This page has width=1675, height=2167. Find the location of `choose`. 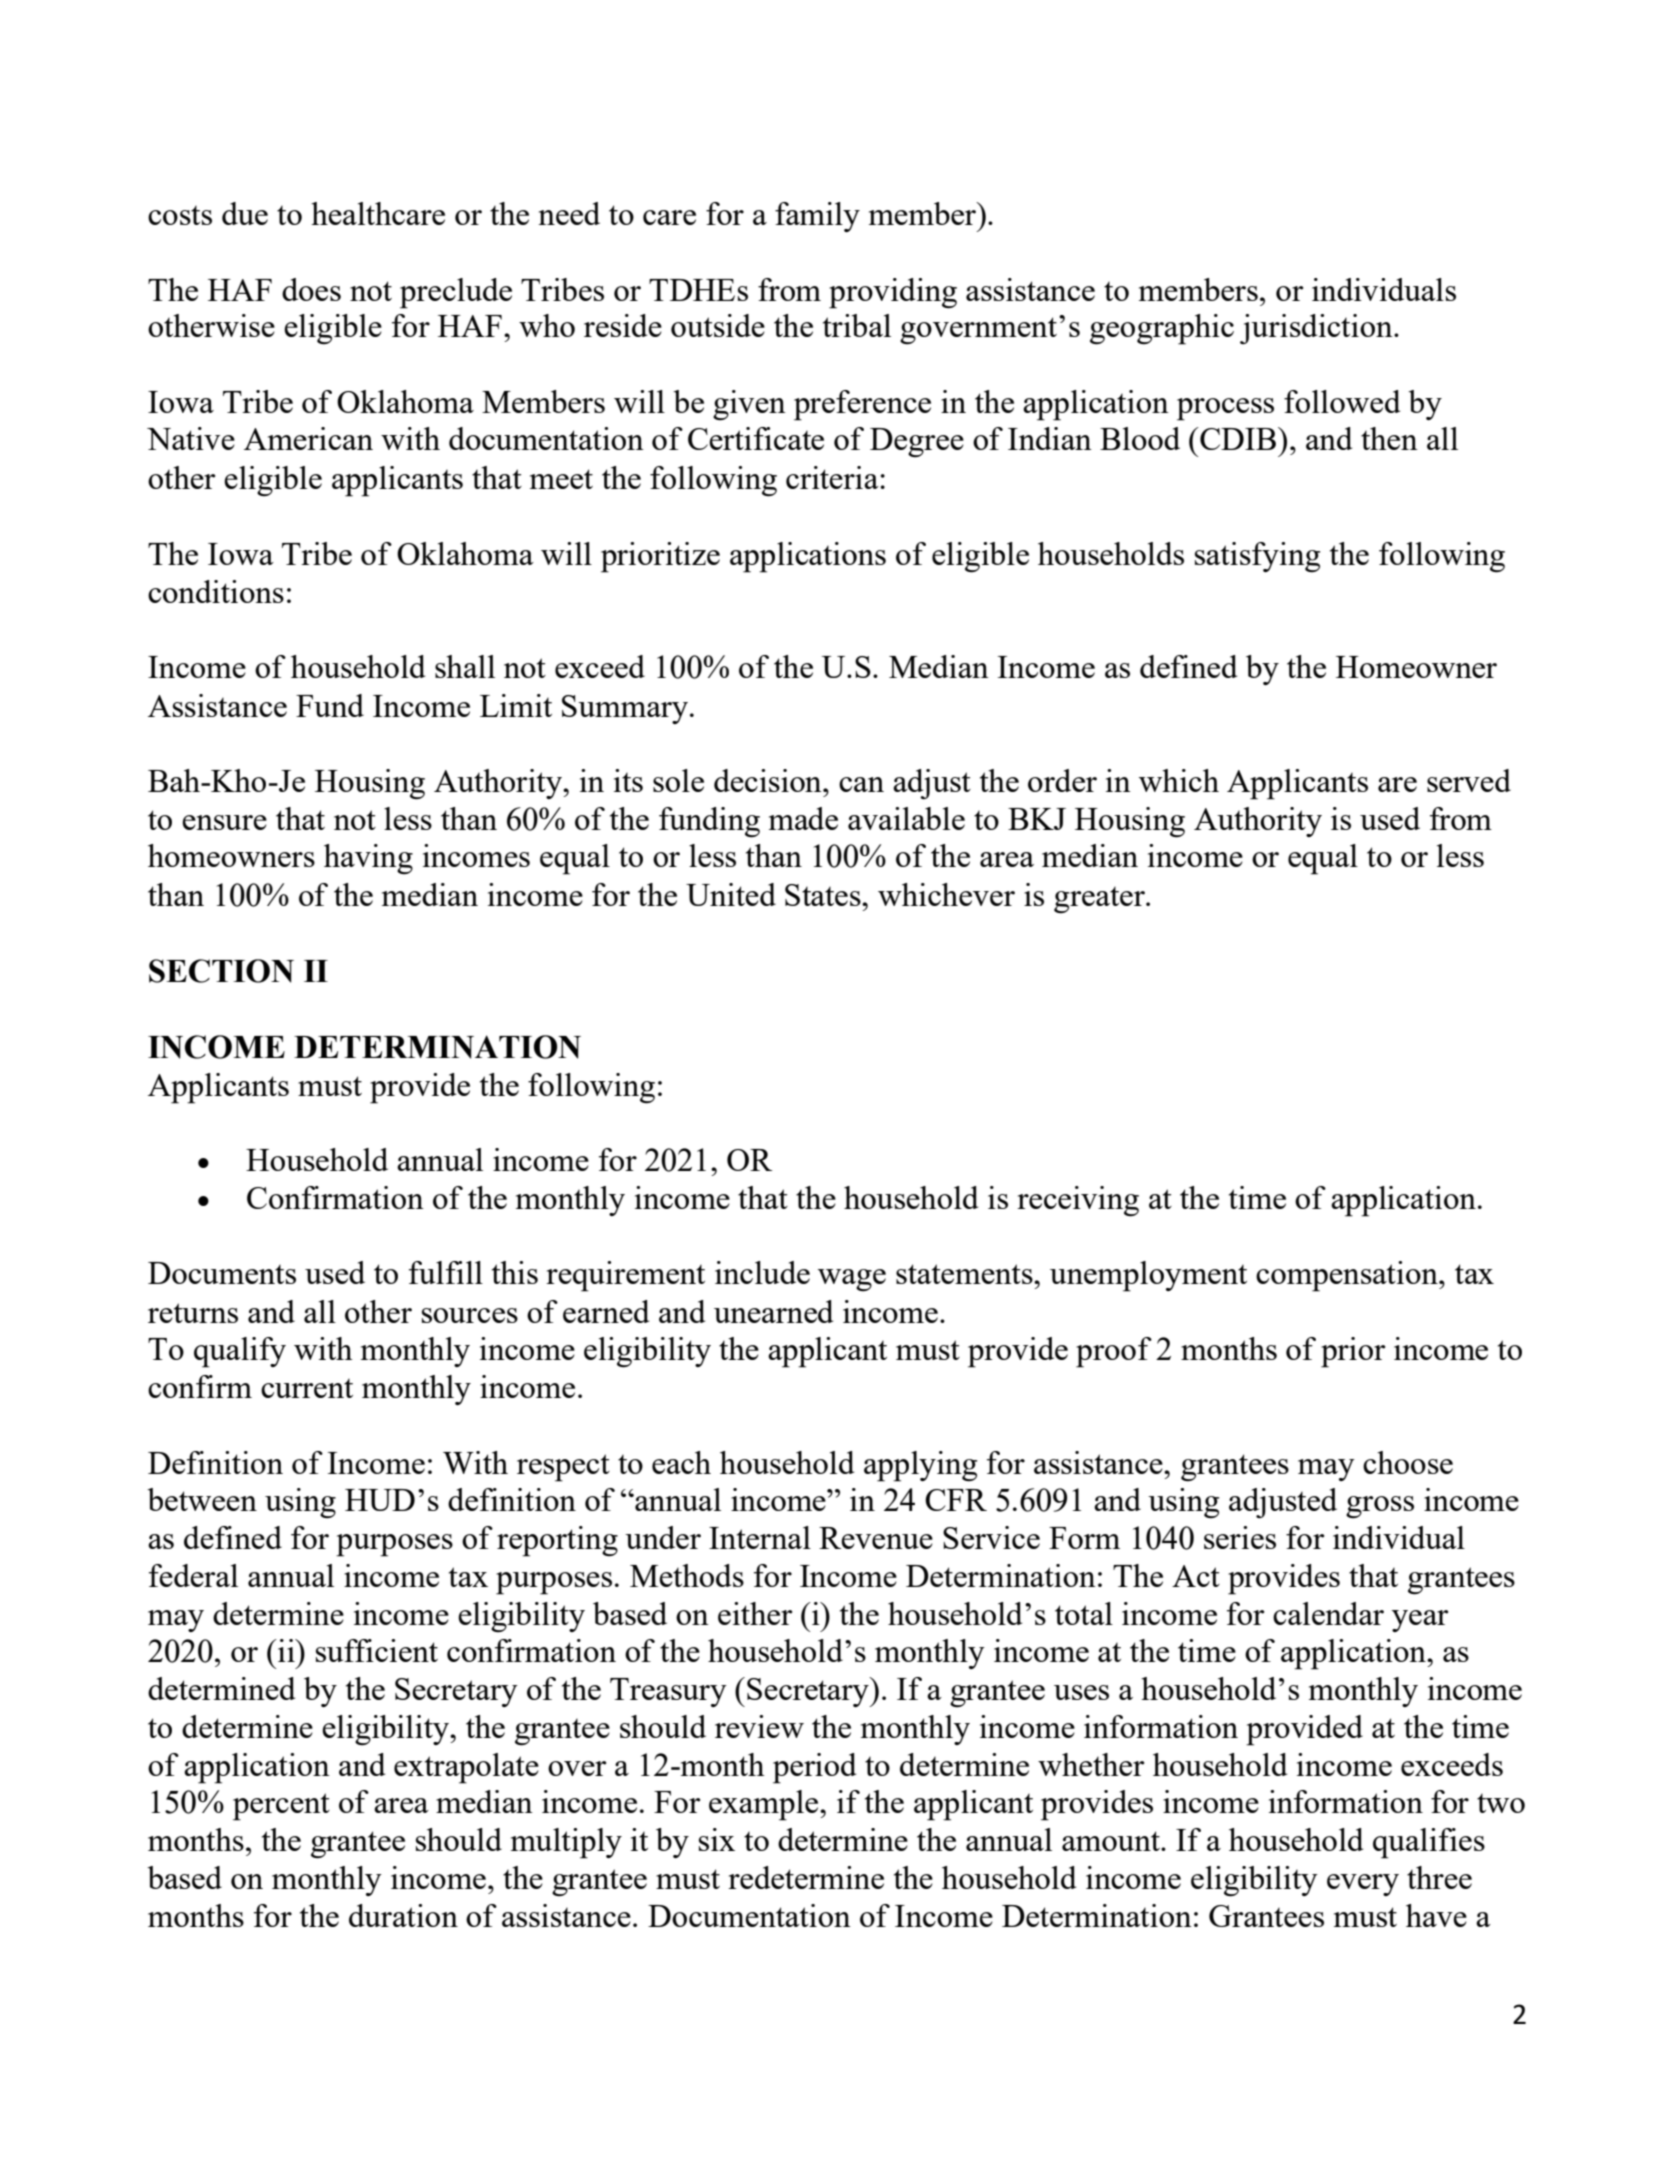

choose is located at coordinates (1408, 1462).
